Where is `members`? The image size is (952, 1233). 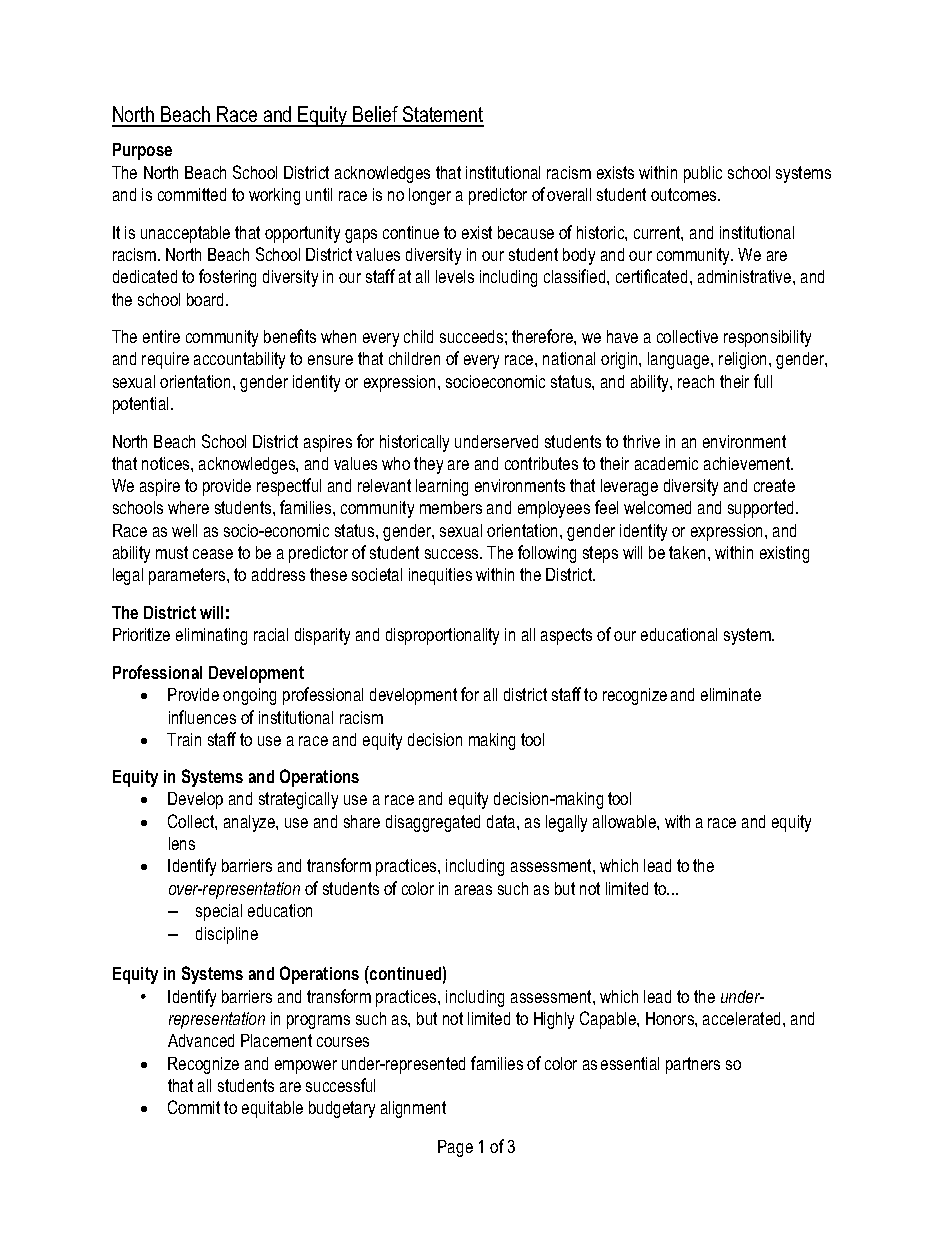 members is located at coordinates (451, 507).
